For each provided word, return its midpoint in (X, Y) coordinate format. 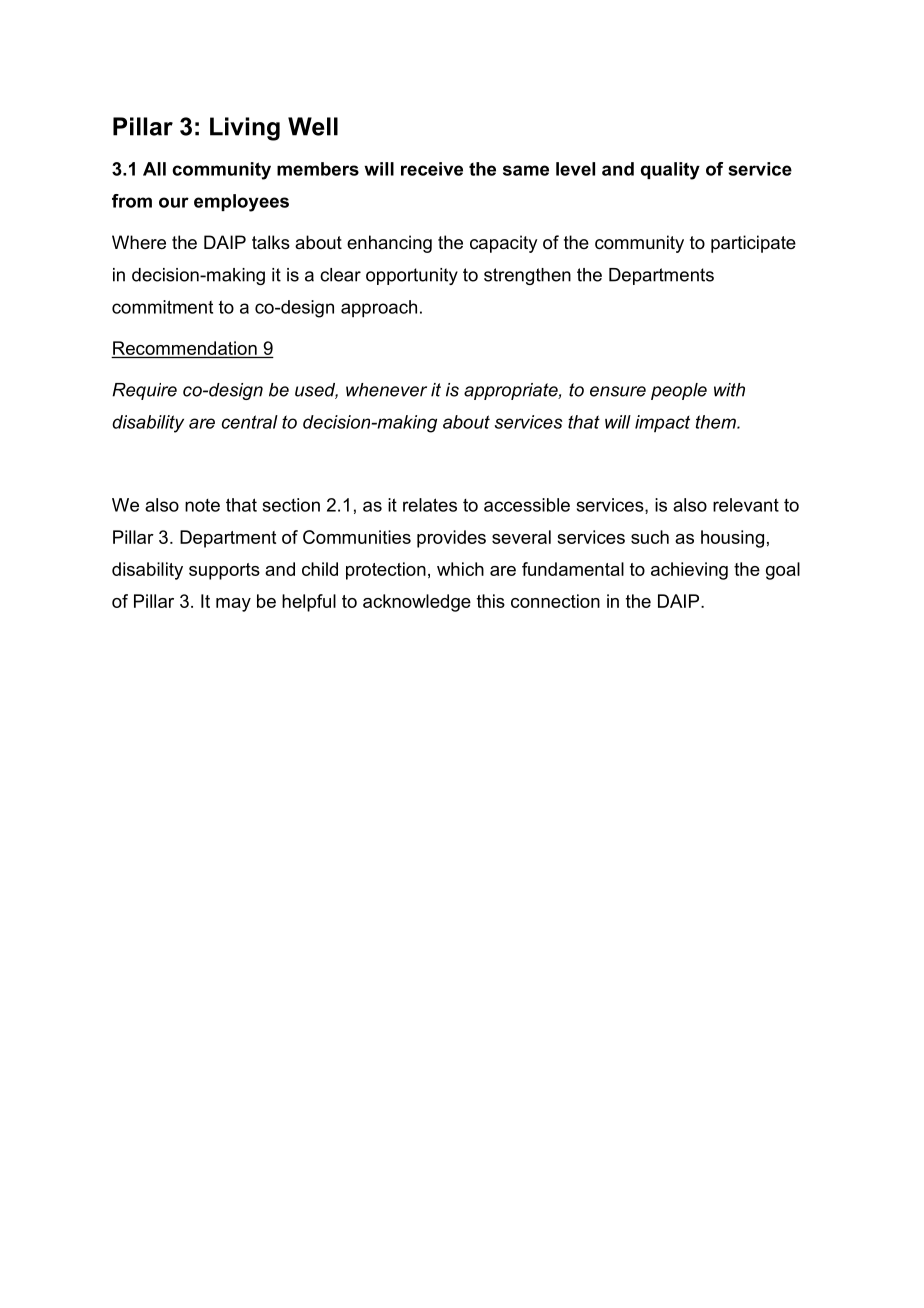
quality (670, 171)
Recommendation (185, 348)
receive (432, 169)
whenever (386, 390)
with (729, 390)
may (233, 605)
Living (245, 129)
